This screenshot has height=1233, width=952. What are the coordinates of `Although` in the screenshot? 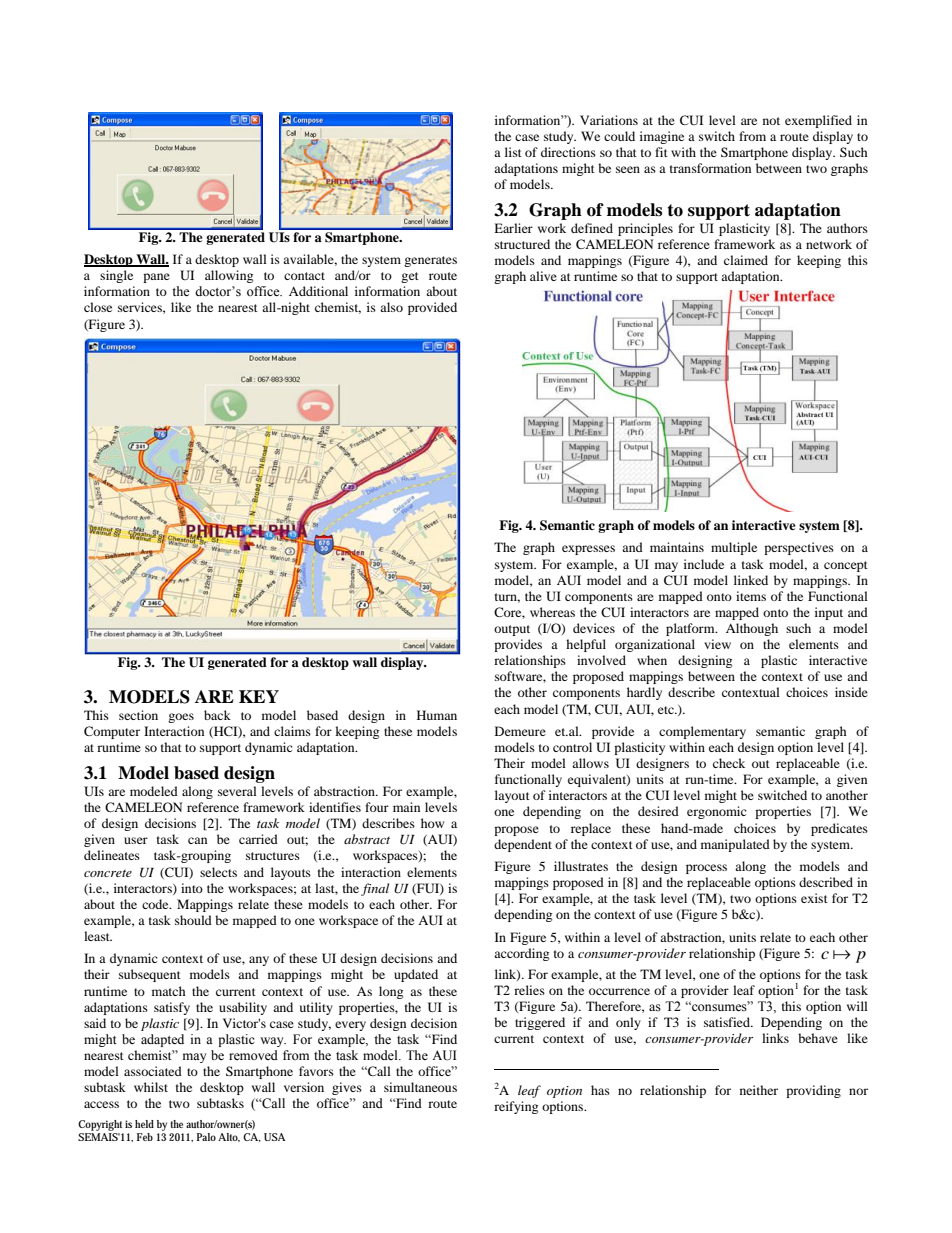 It's located at (752, 629).
